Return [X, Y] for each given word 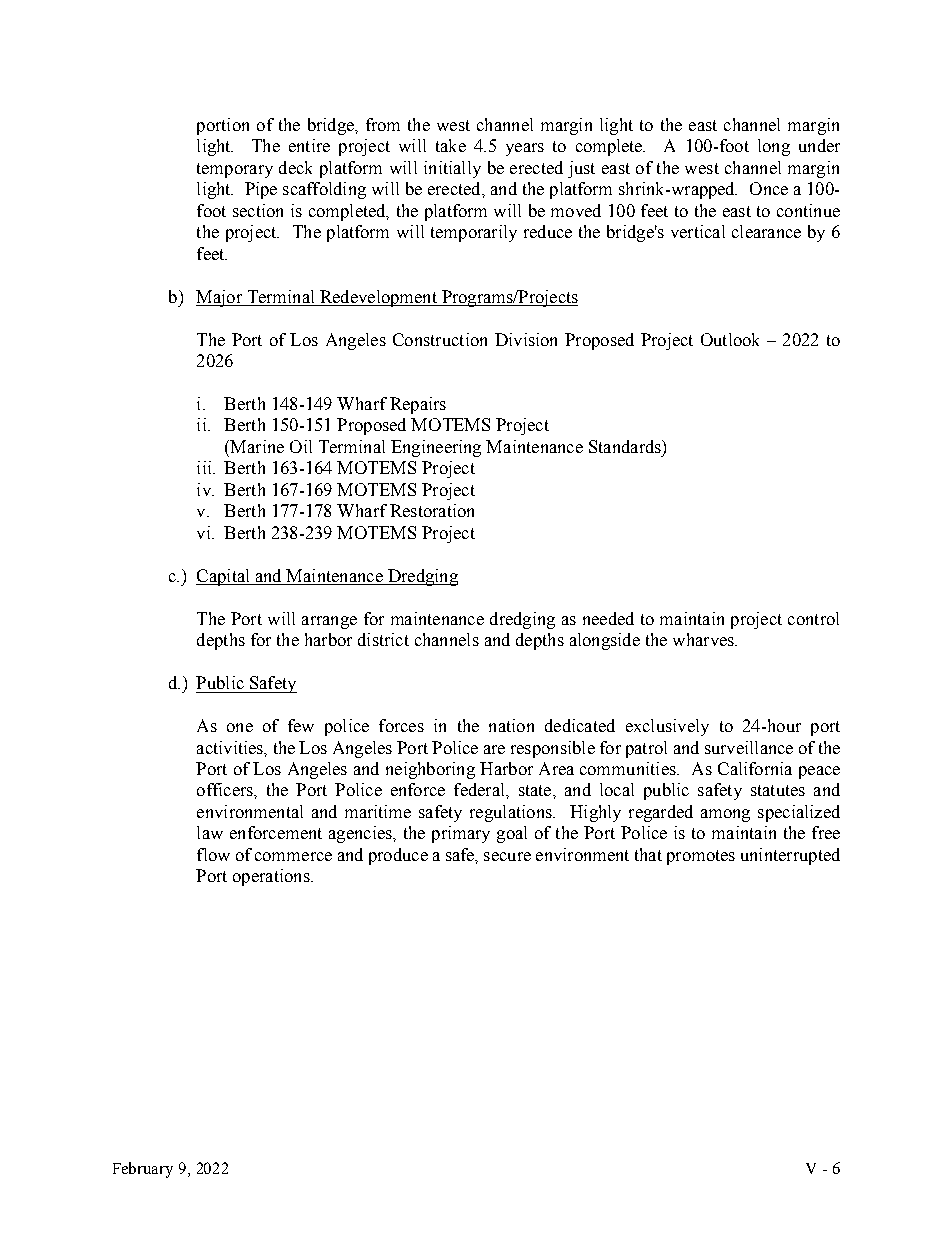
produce [398, 856]
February [143, 1170]
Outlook [730, 339]
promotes [701, 857]
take [451, 145]
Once [769, 188]
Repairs [418, 405]
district [383, 639]
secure [507, 856]
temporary [235, 170]
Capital [224, 577]
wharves [704, 639]
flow [213, 854]
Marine [256, 446]
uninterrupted [790, 856]
